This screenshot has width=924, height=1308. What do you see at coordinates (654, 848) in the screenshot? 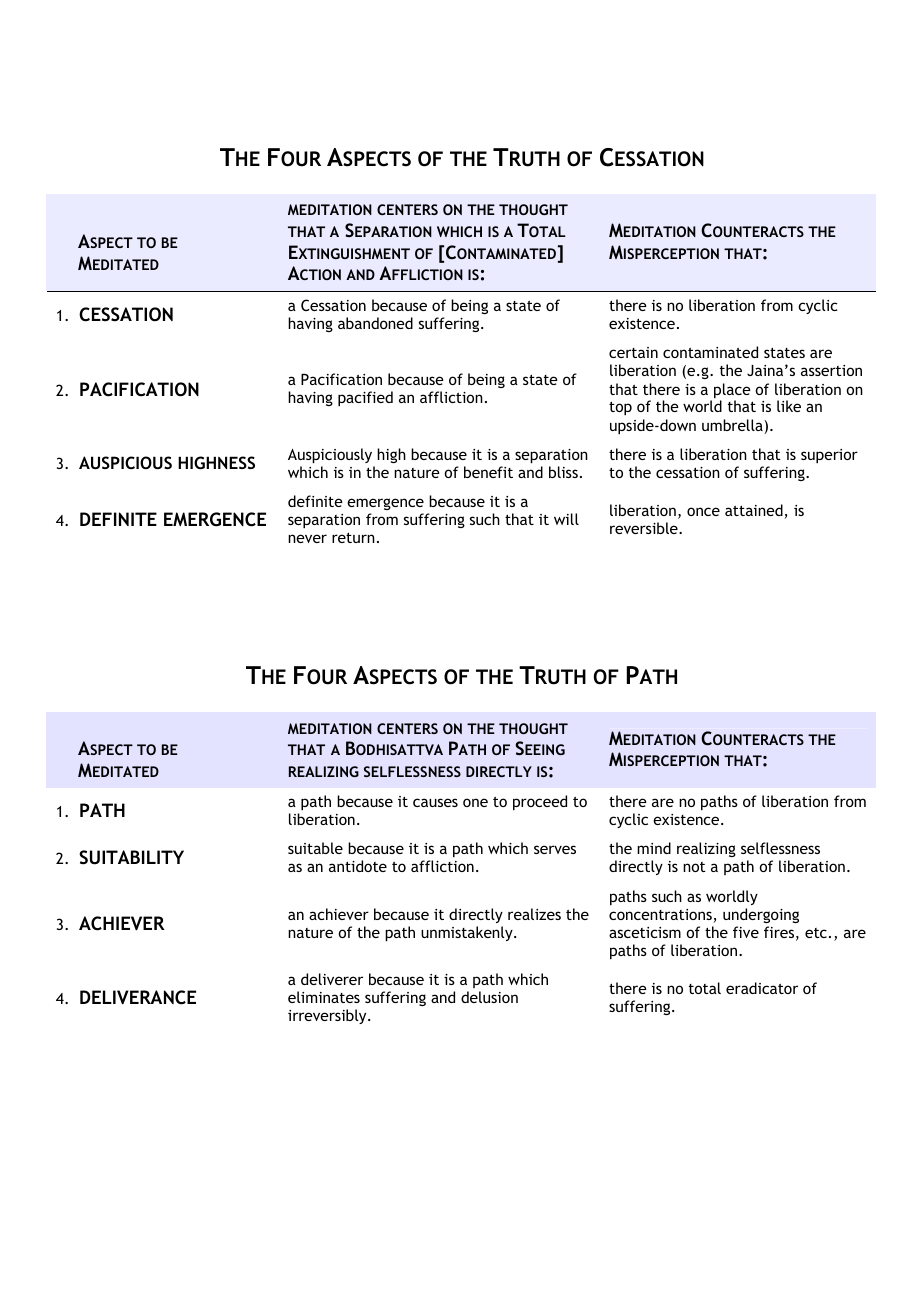
I see `mind` at bounding box center [654, 848].
